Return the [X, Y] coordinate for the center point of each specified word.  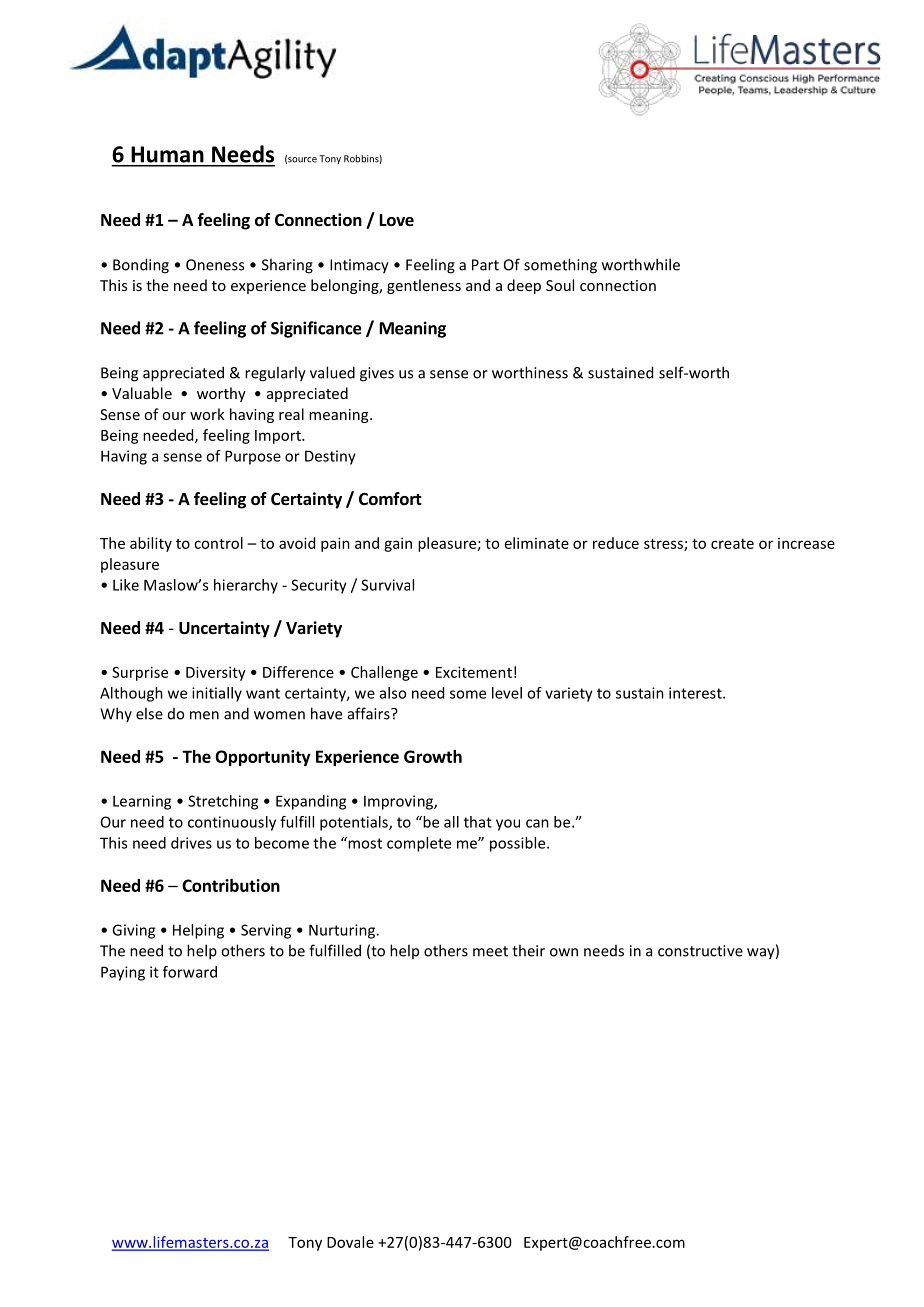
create [732, 544]
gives [377, 374]
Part [485, 265]
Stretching [223, 802]
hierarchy [246, 586]
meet [490, 951]
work [207, 414]
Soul [560, 285]
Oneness [215, 265]
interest [696, 693]
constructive [700, 951]
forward [190, 972]
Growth [433, 756]
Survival [387, 585]
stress [664, 545]
